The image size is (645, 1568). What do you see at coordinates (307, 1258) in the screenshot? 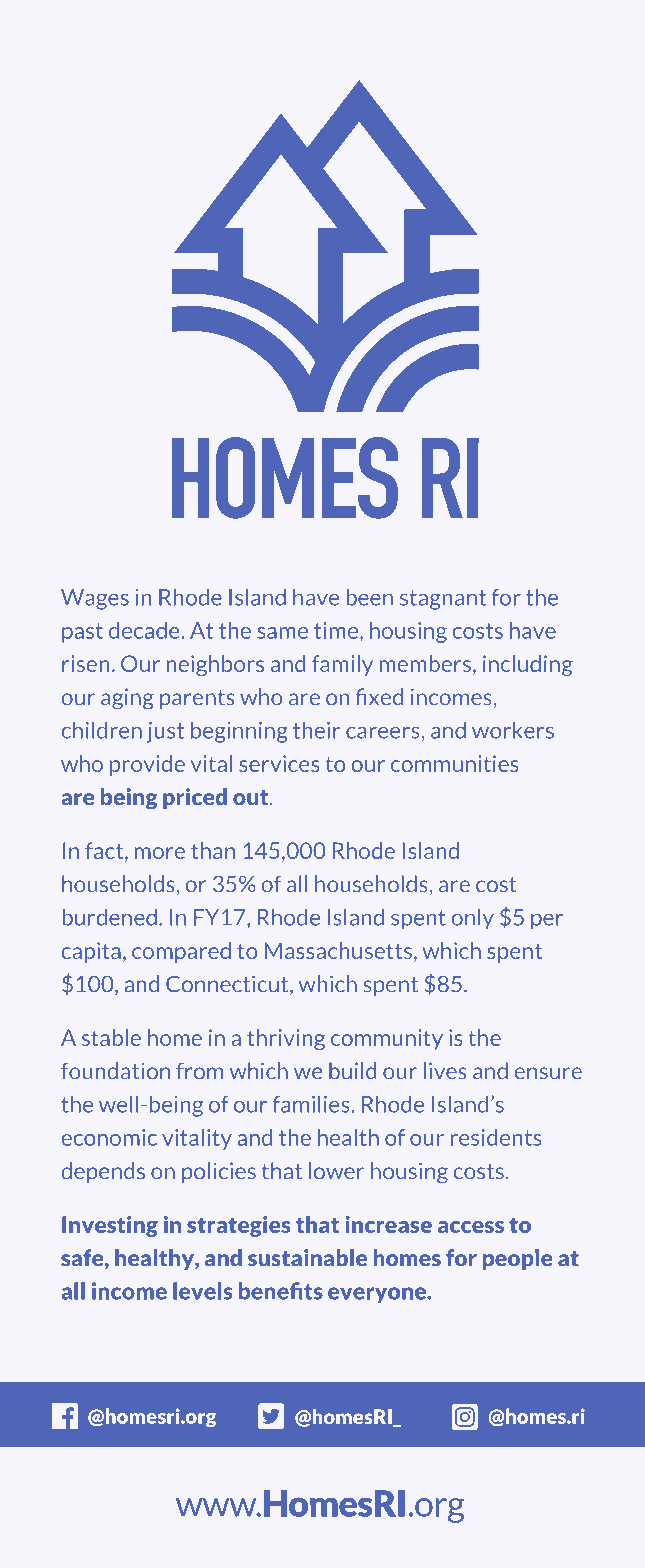
I see `sustainable` at bounding box center [307, 1258].
